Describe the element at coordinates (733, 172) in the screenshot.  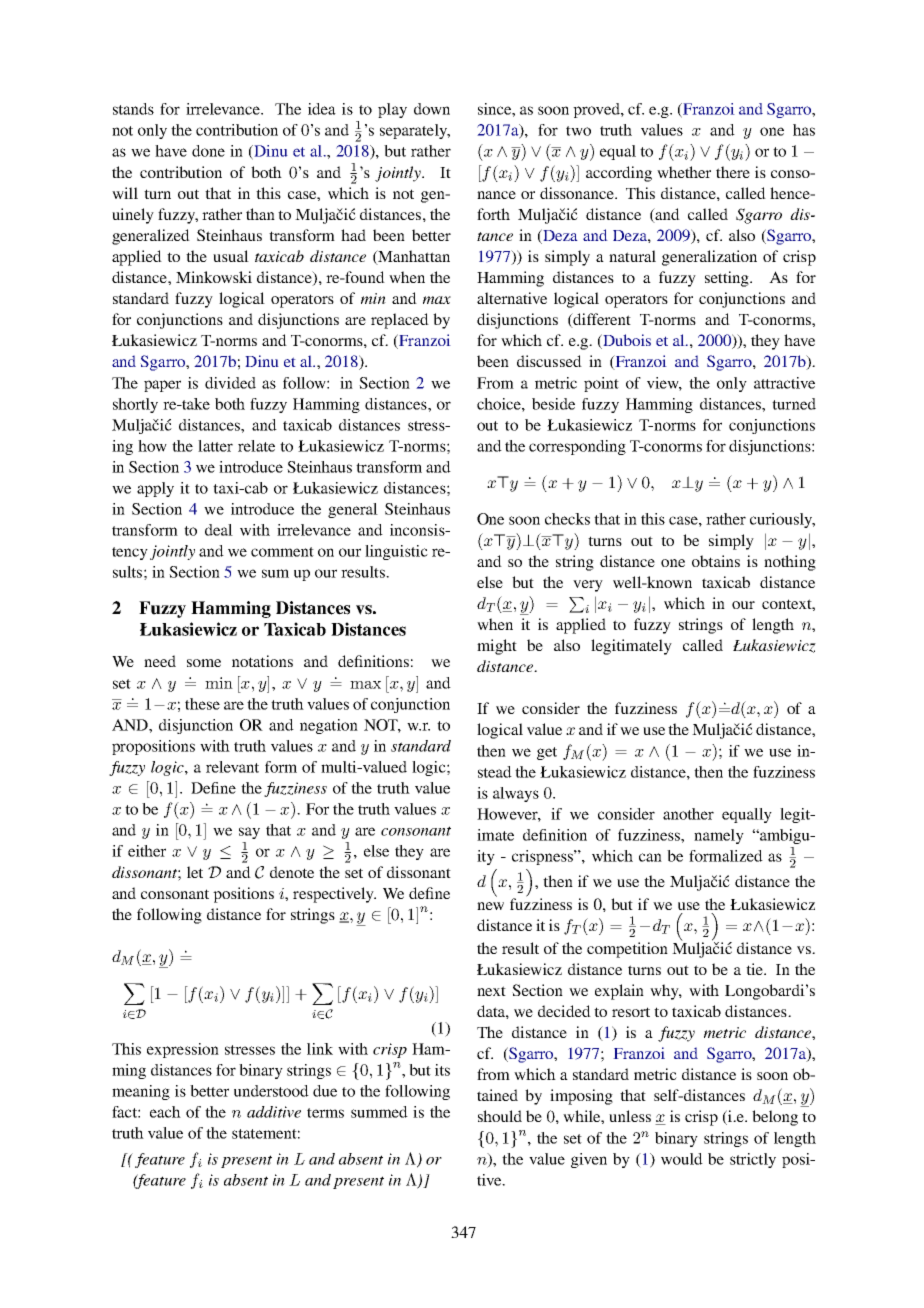
I see `there` at that location.
